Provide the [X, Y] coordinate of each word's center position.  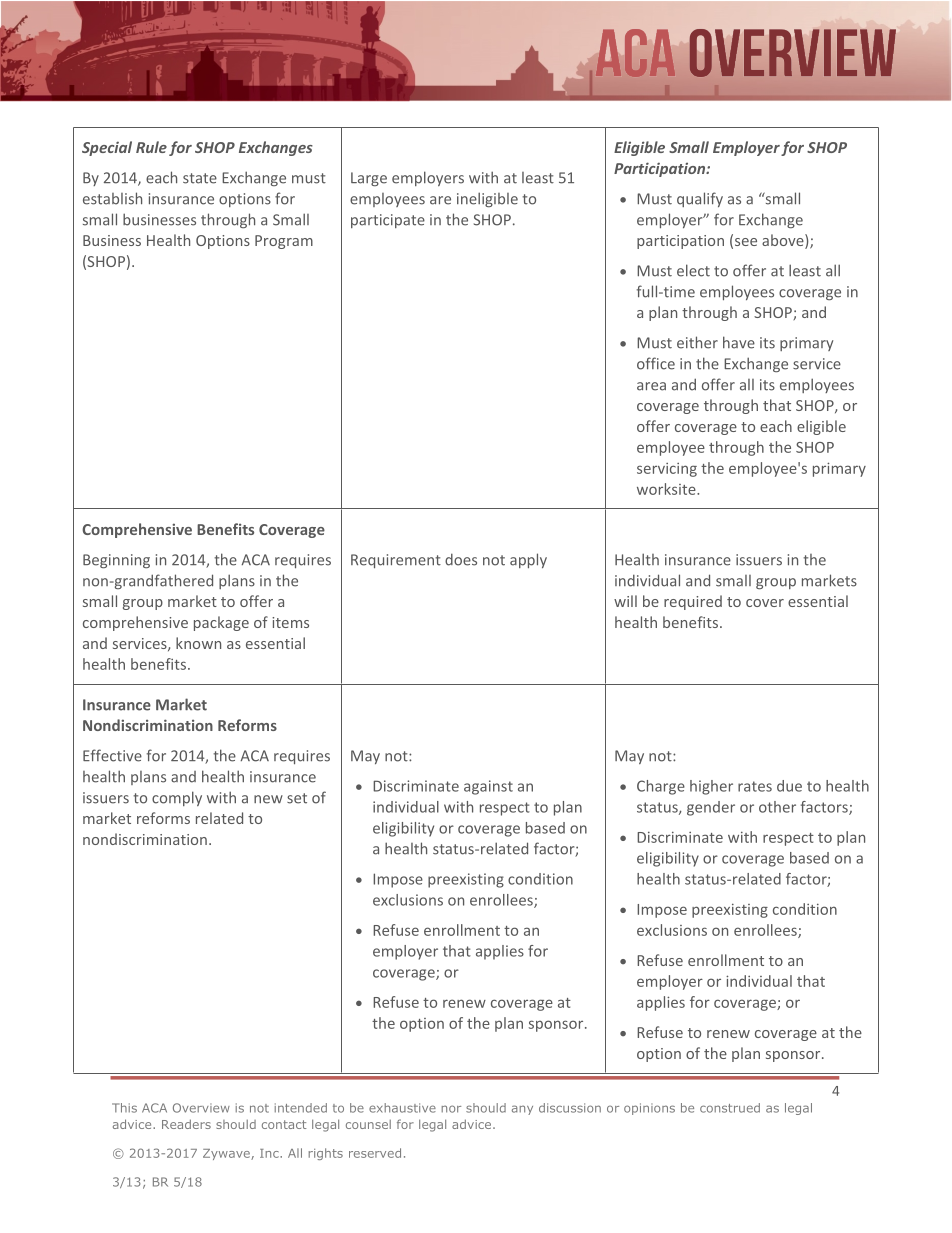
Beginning [116, 561]
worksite [667, 489]
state [200, 178]
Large [369, 179]
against [488, 787]
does [461, 559]
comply [177, 798]
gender [711, 808]
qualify [700, 199]
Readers [186, 1124]
